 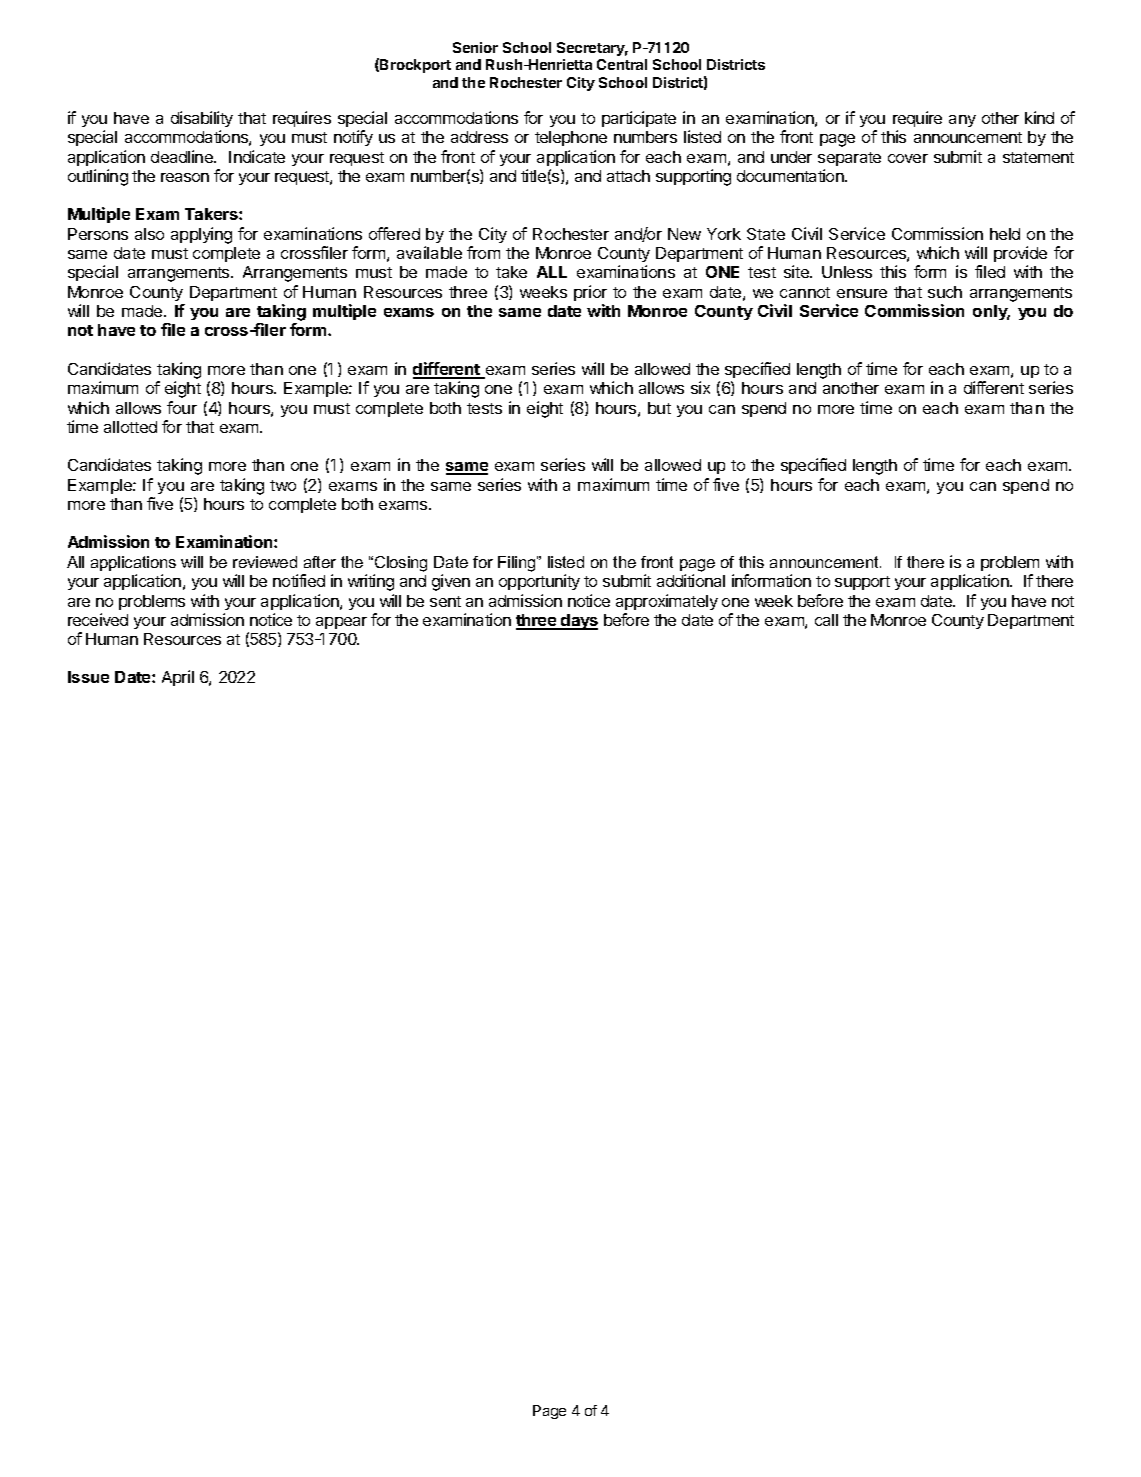 What do you see at coordinates (483, 252) in the screenshot?
I see `from` at bounding box center [483, 252].
